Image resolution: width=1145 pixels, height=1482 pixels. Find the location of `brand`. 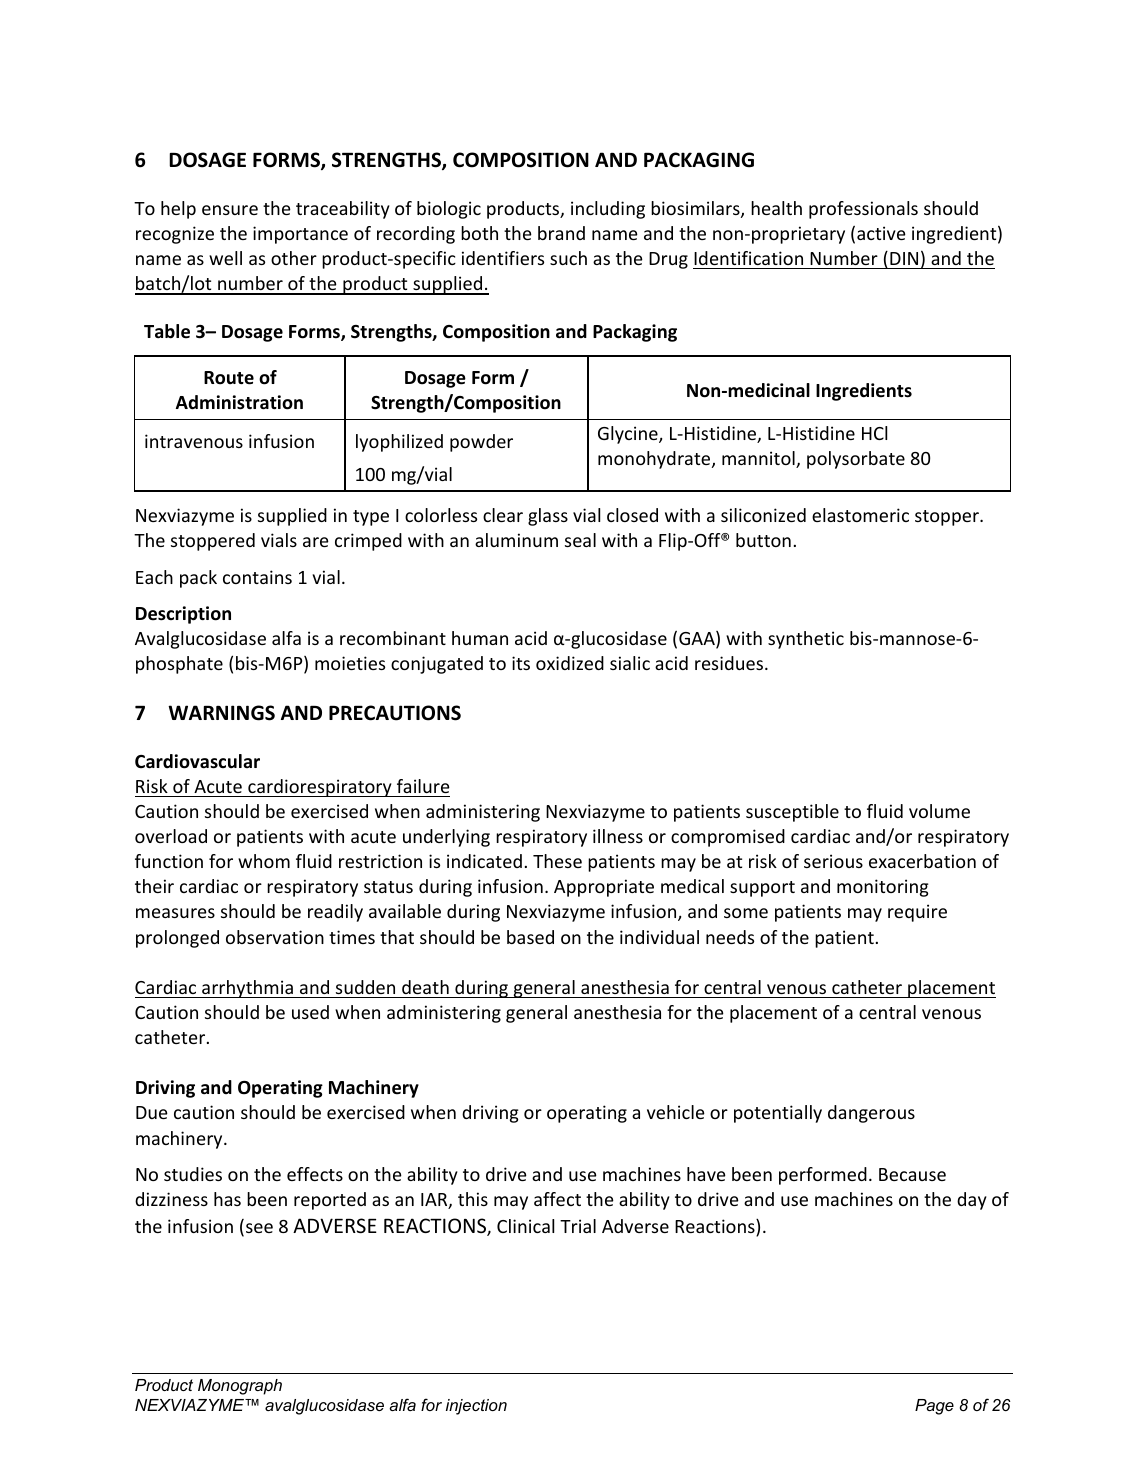

brand is located at coordinates (561, 233).
